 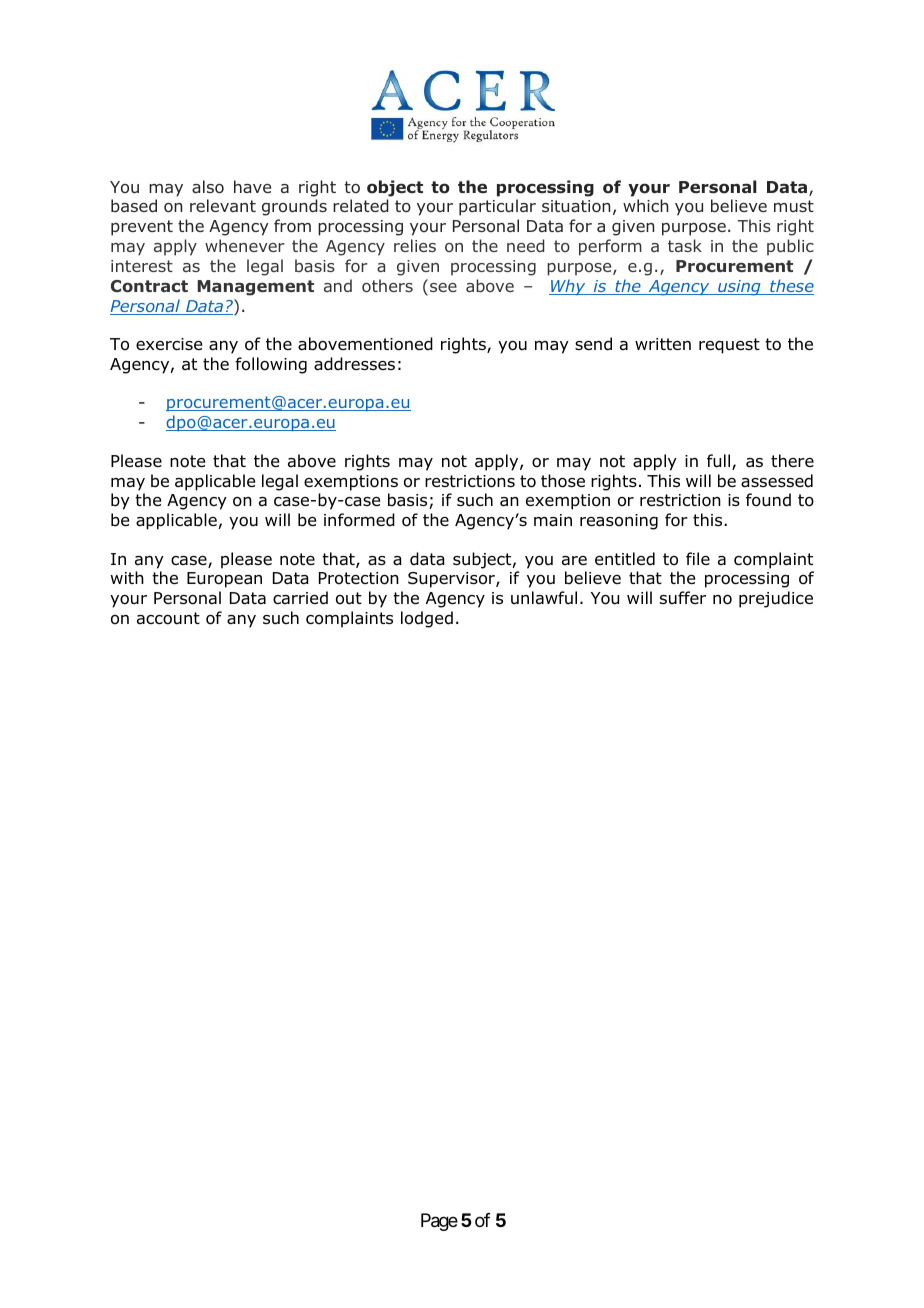 What do you see at coordinates (427, 619) in the screenshot?
I see `lodged` at bounding box center [427, 619].
